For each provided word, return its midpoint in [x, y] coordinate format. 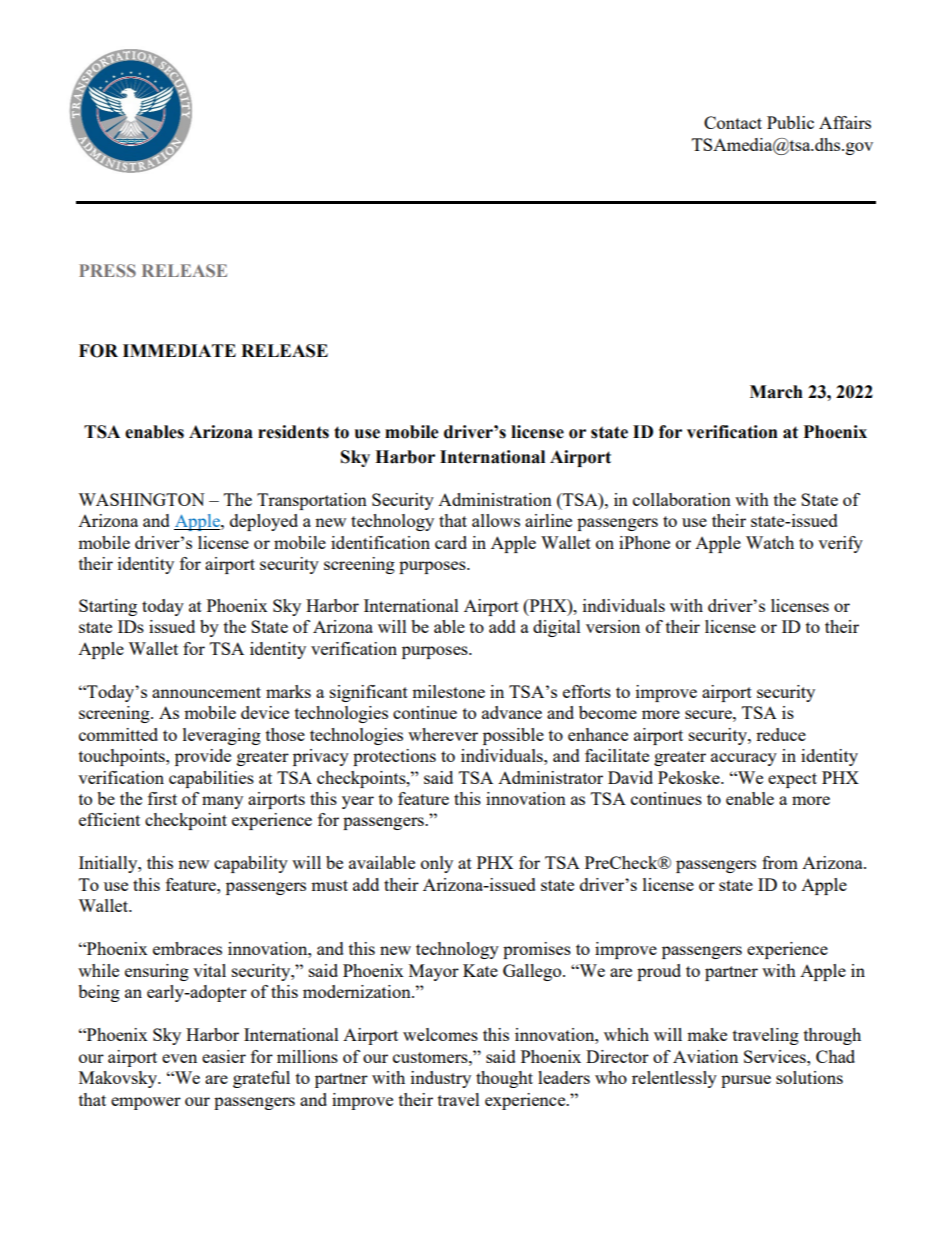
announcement [206, 692]
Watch [770, 542]
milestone [448, 691]
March [776, 392]
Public [790, 122]
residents [293, 432]
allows [496, 520]
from [780, 862]
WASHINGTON [141, 499]
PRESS [107, 270]
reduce [781, 734]
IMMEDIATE [179, 350]
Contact [733, 122]
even [179, 1058]
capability [251, 864]
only [437, 864]
